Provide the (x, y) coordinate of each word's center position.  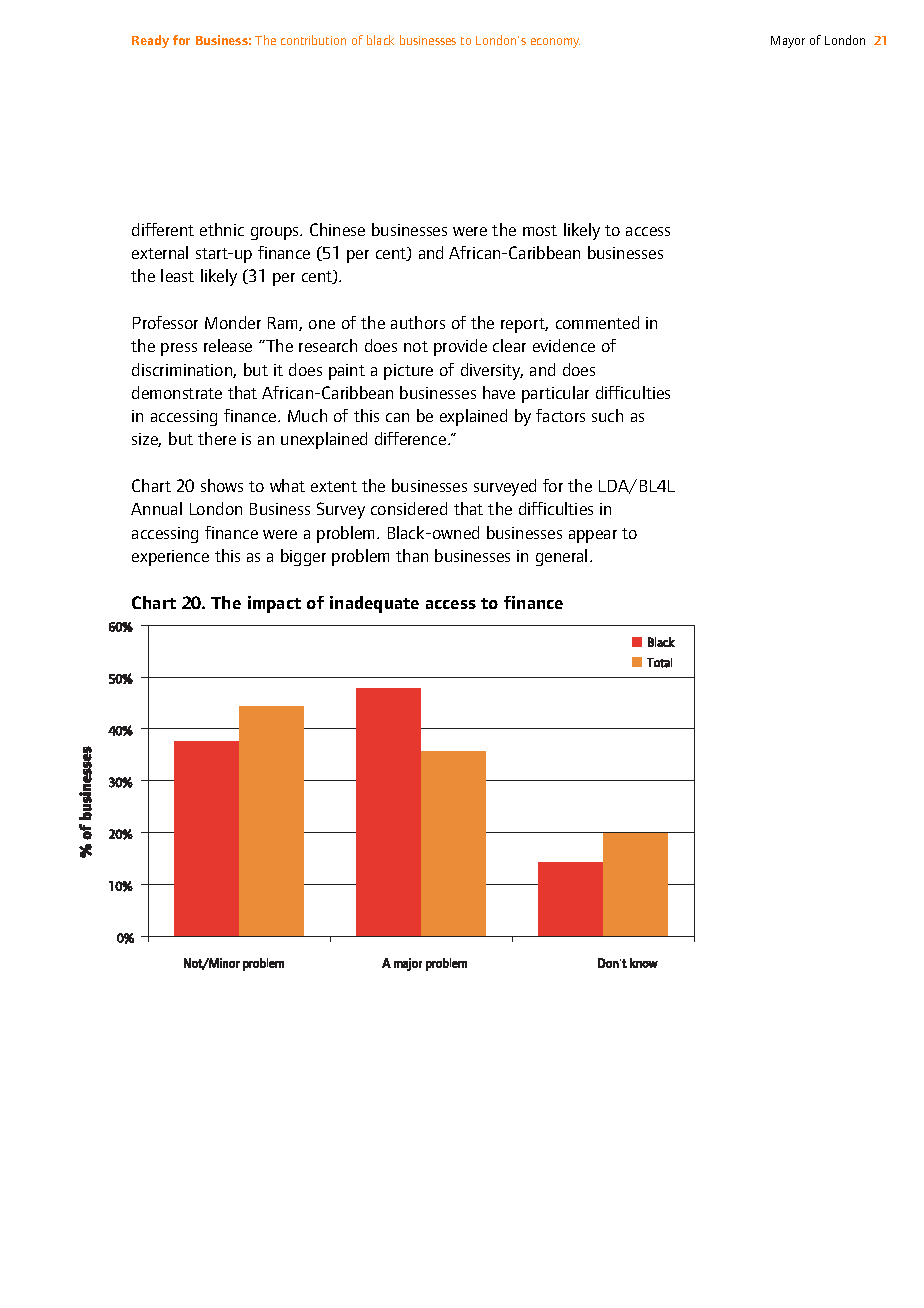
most (540, 230)
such (607, 415)
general (561, 557)
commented (597, 322)
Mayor (788, 42)
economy (555, 43)
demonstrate (177, 392)
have (499, 392)
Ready (150, 41)
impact (274, 604)
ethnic (222, 229)
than (412, 555)
